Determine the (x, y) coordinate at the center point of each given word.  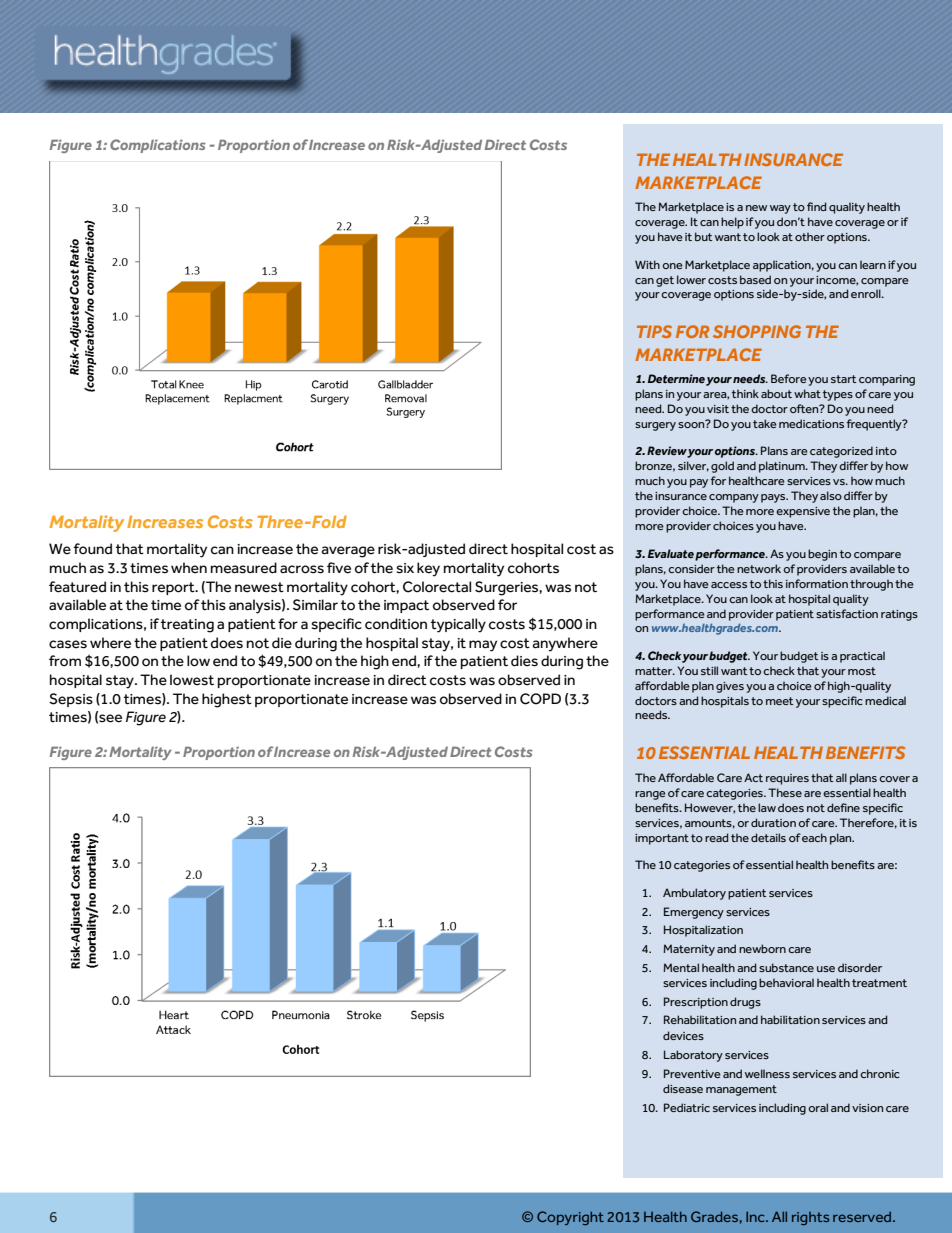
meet (780, 701)
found (92, 548)
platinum (783, 467)
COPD (540, 699)
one (672, 266)
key (428, 569)
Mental (681, 967)
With (647, 264)
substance (786, 967)
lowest (192, 680)
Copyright (570, 1218)
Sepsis (71, 700)
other (810, 236)
